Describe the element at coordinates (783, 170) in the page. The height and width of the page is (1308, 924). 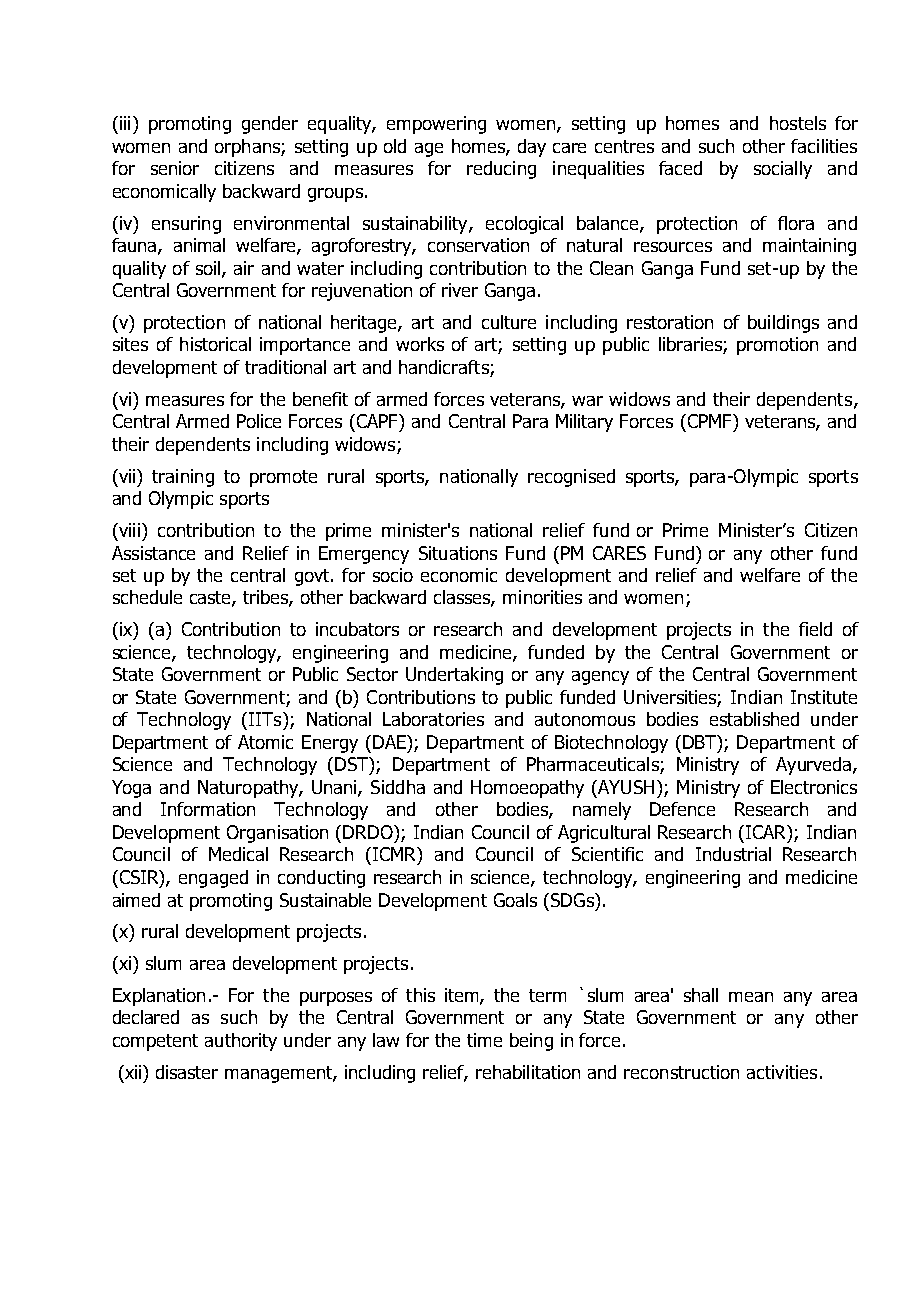
I see `socially` at that location.
